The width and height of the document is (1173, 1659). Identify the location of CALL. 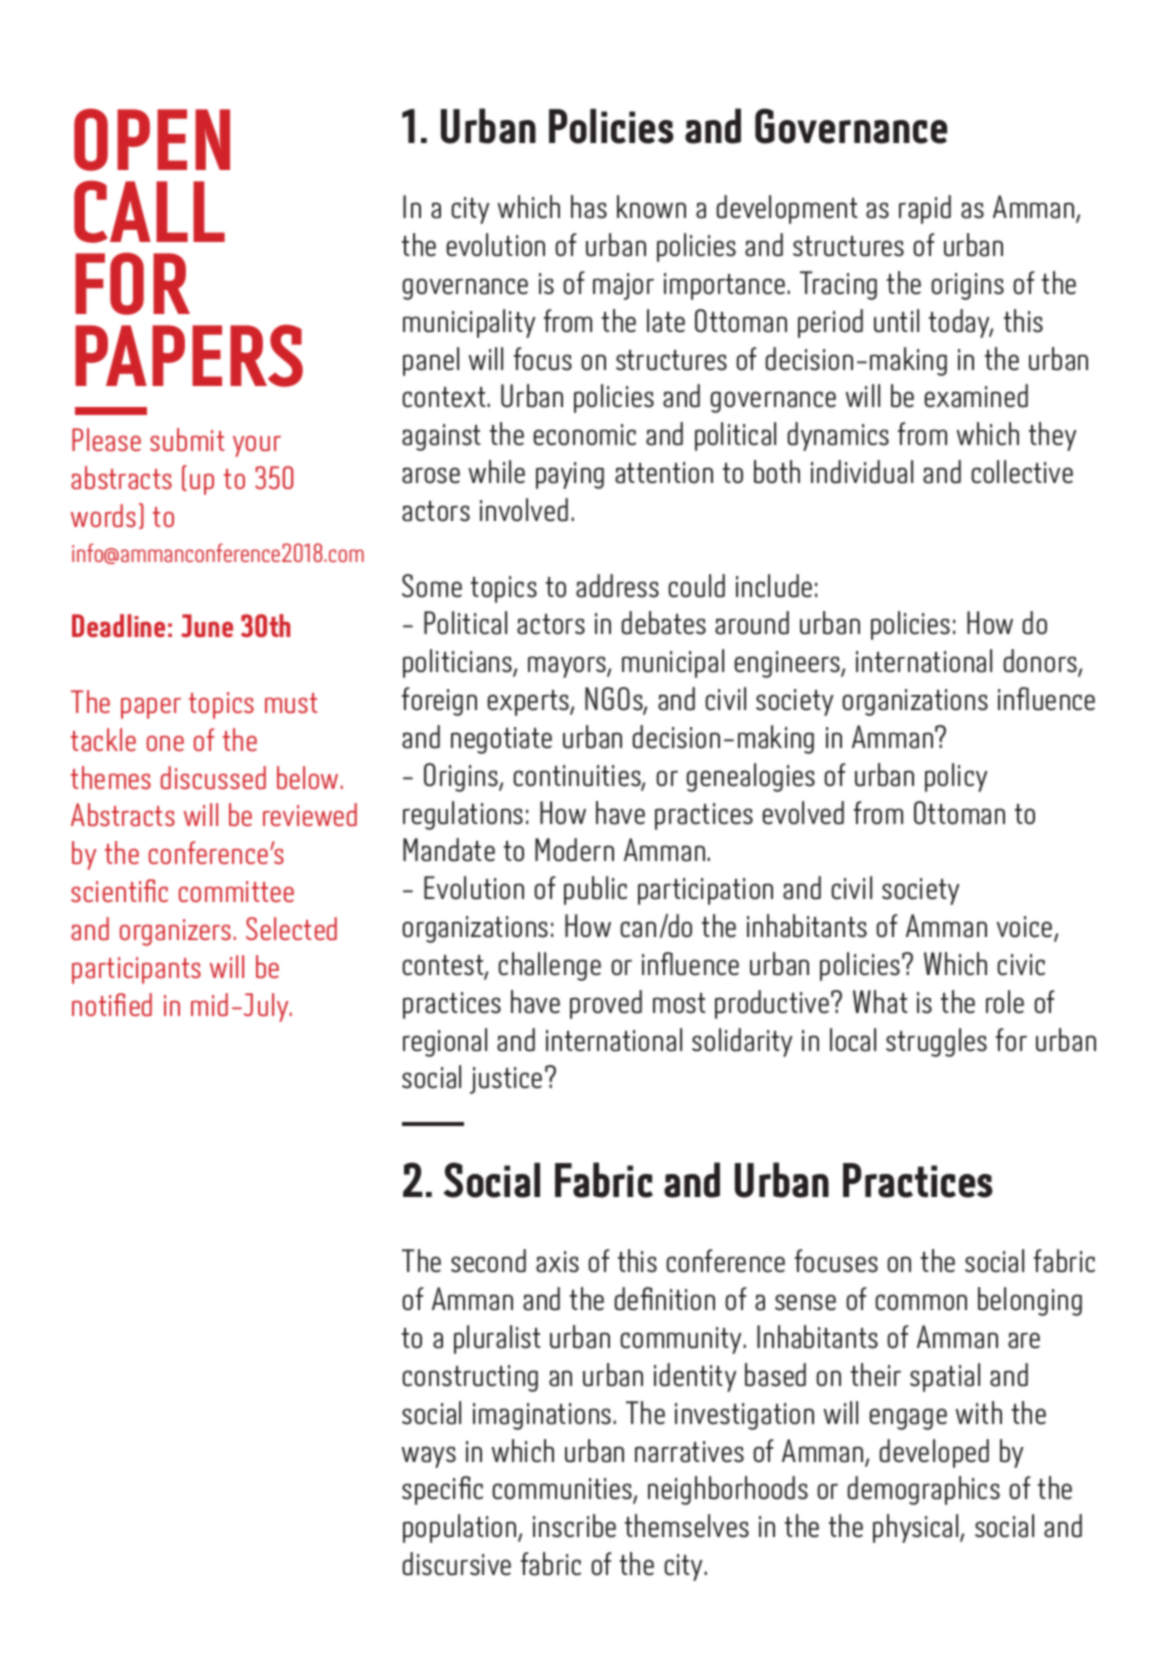
(149, 211).
